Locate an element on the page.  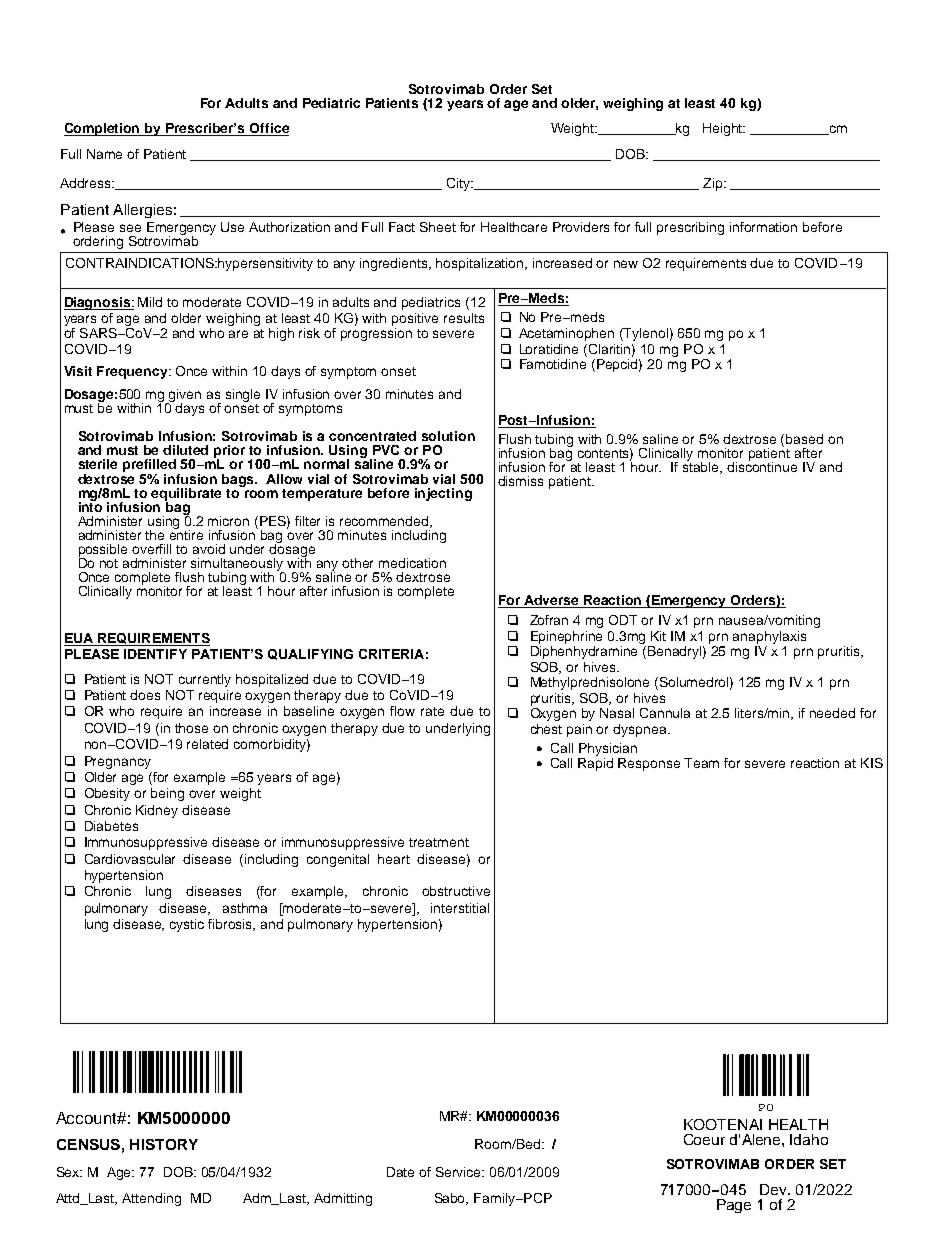
Service is located at coordinates (460, 1172).
